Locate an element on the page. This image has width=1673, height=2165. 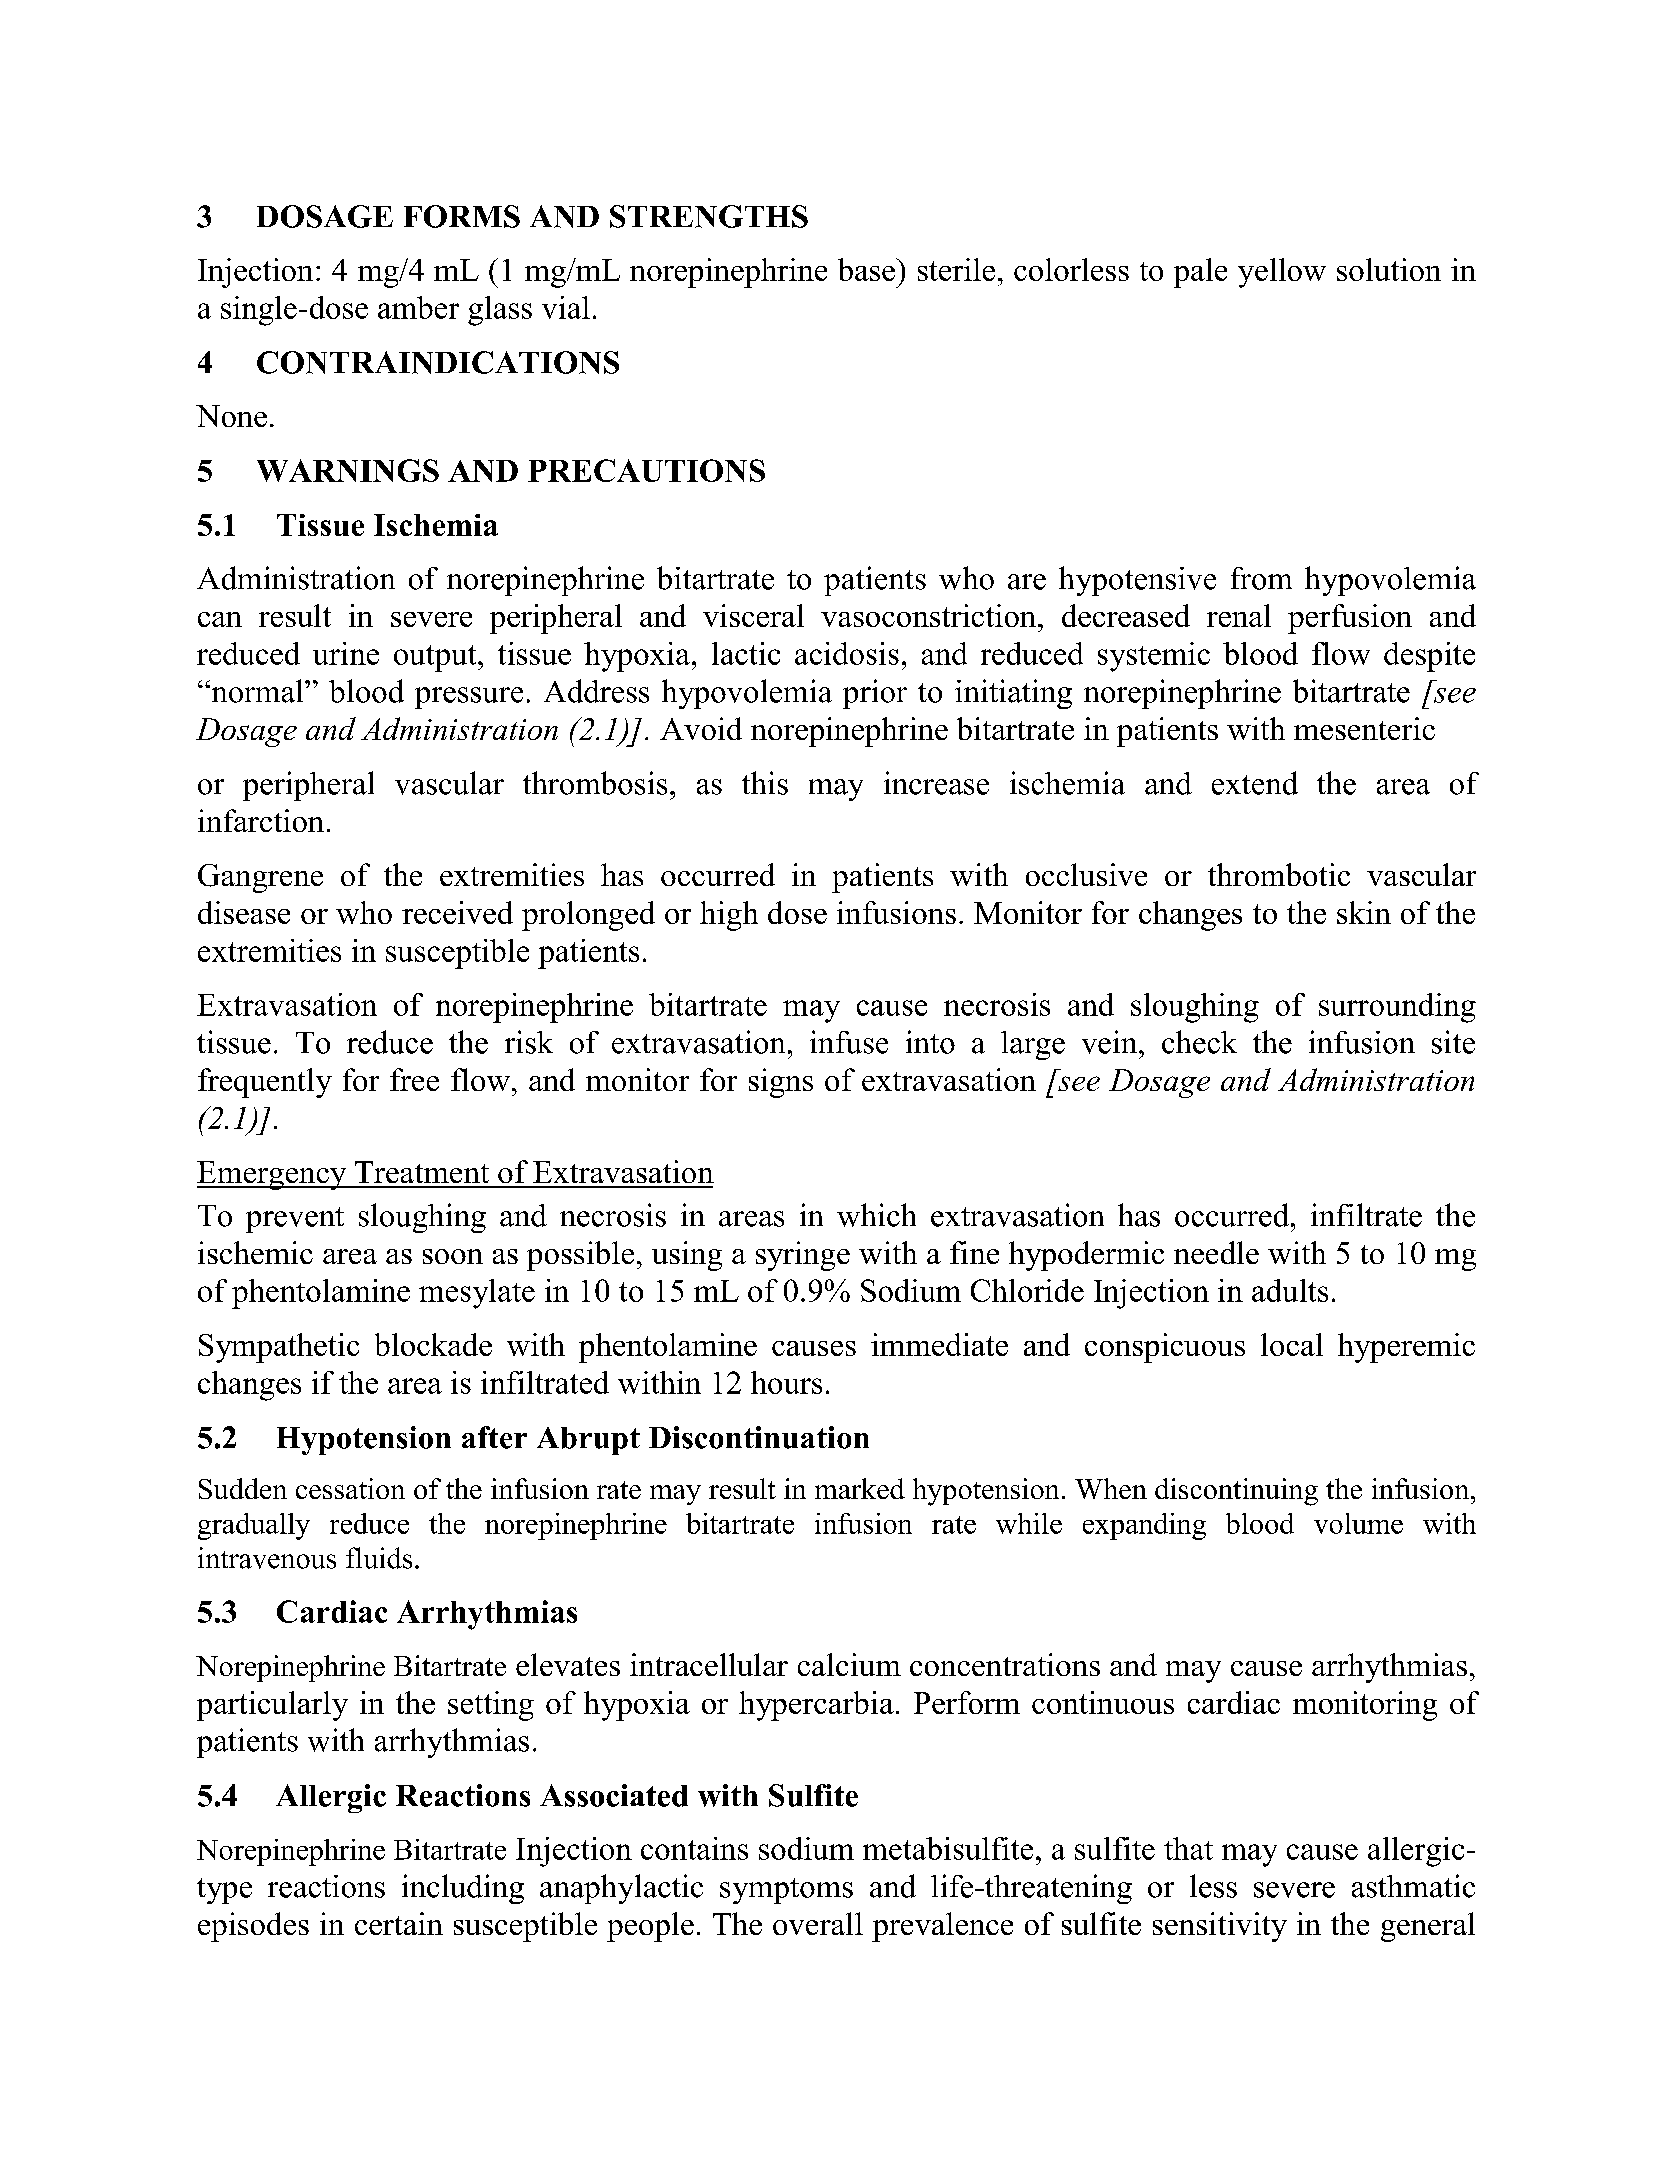
cessation is located at coordinates (350, 1488).
